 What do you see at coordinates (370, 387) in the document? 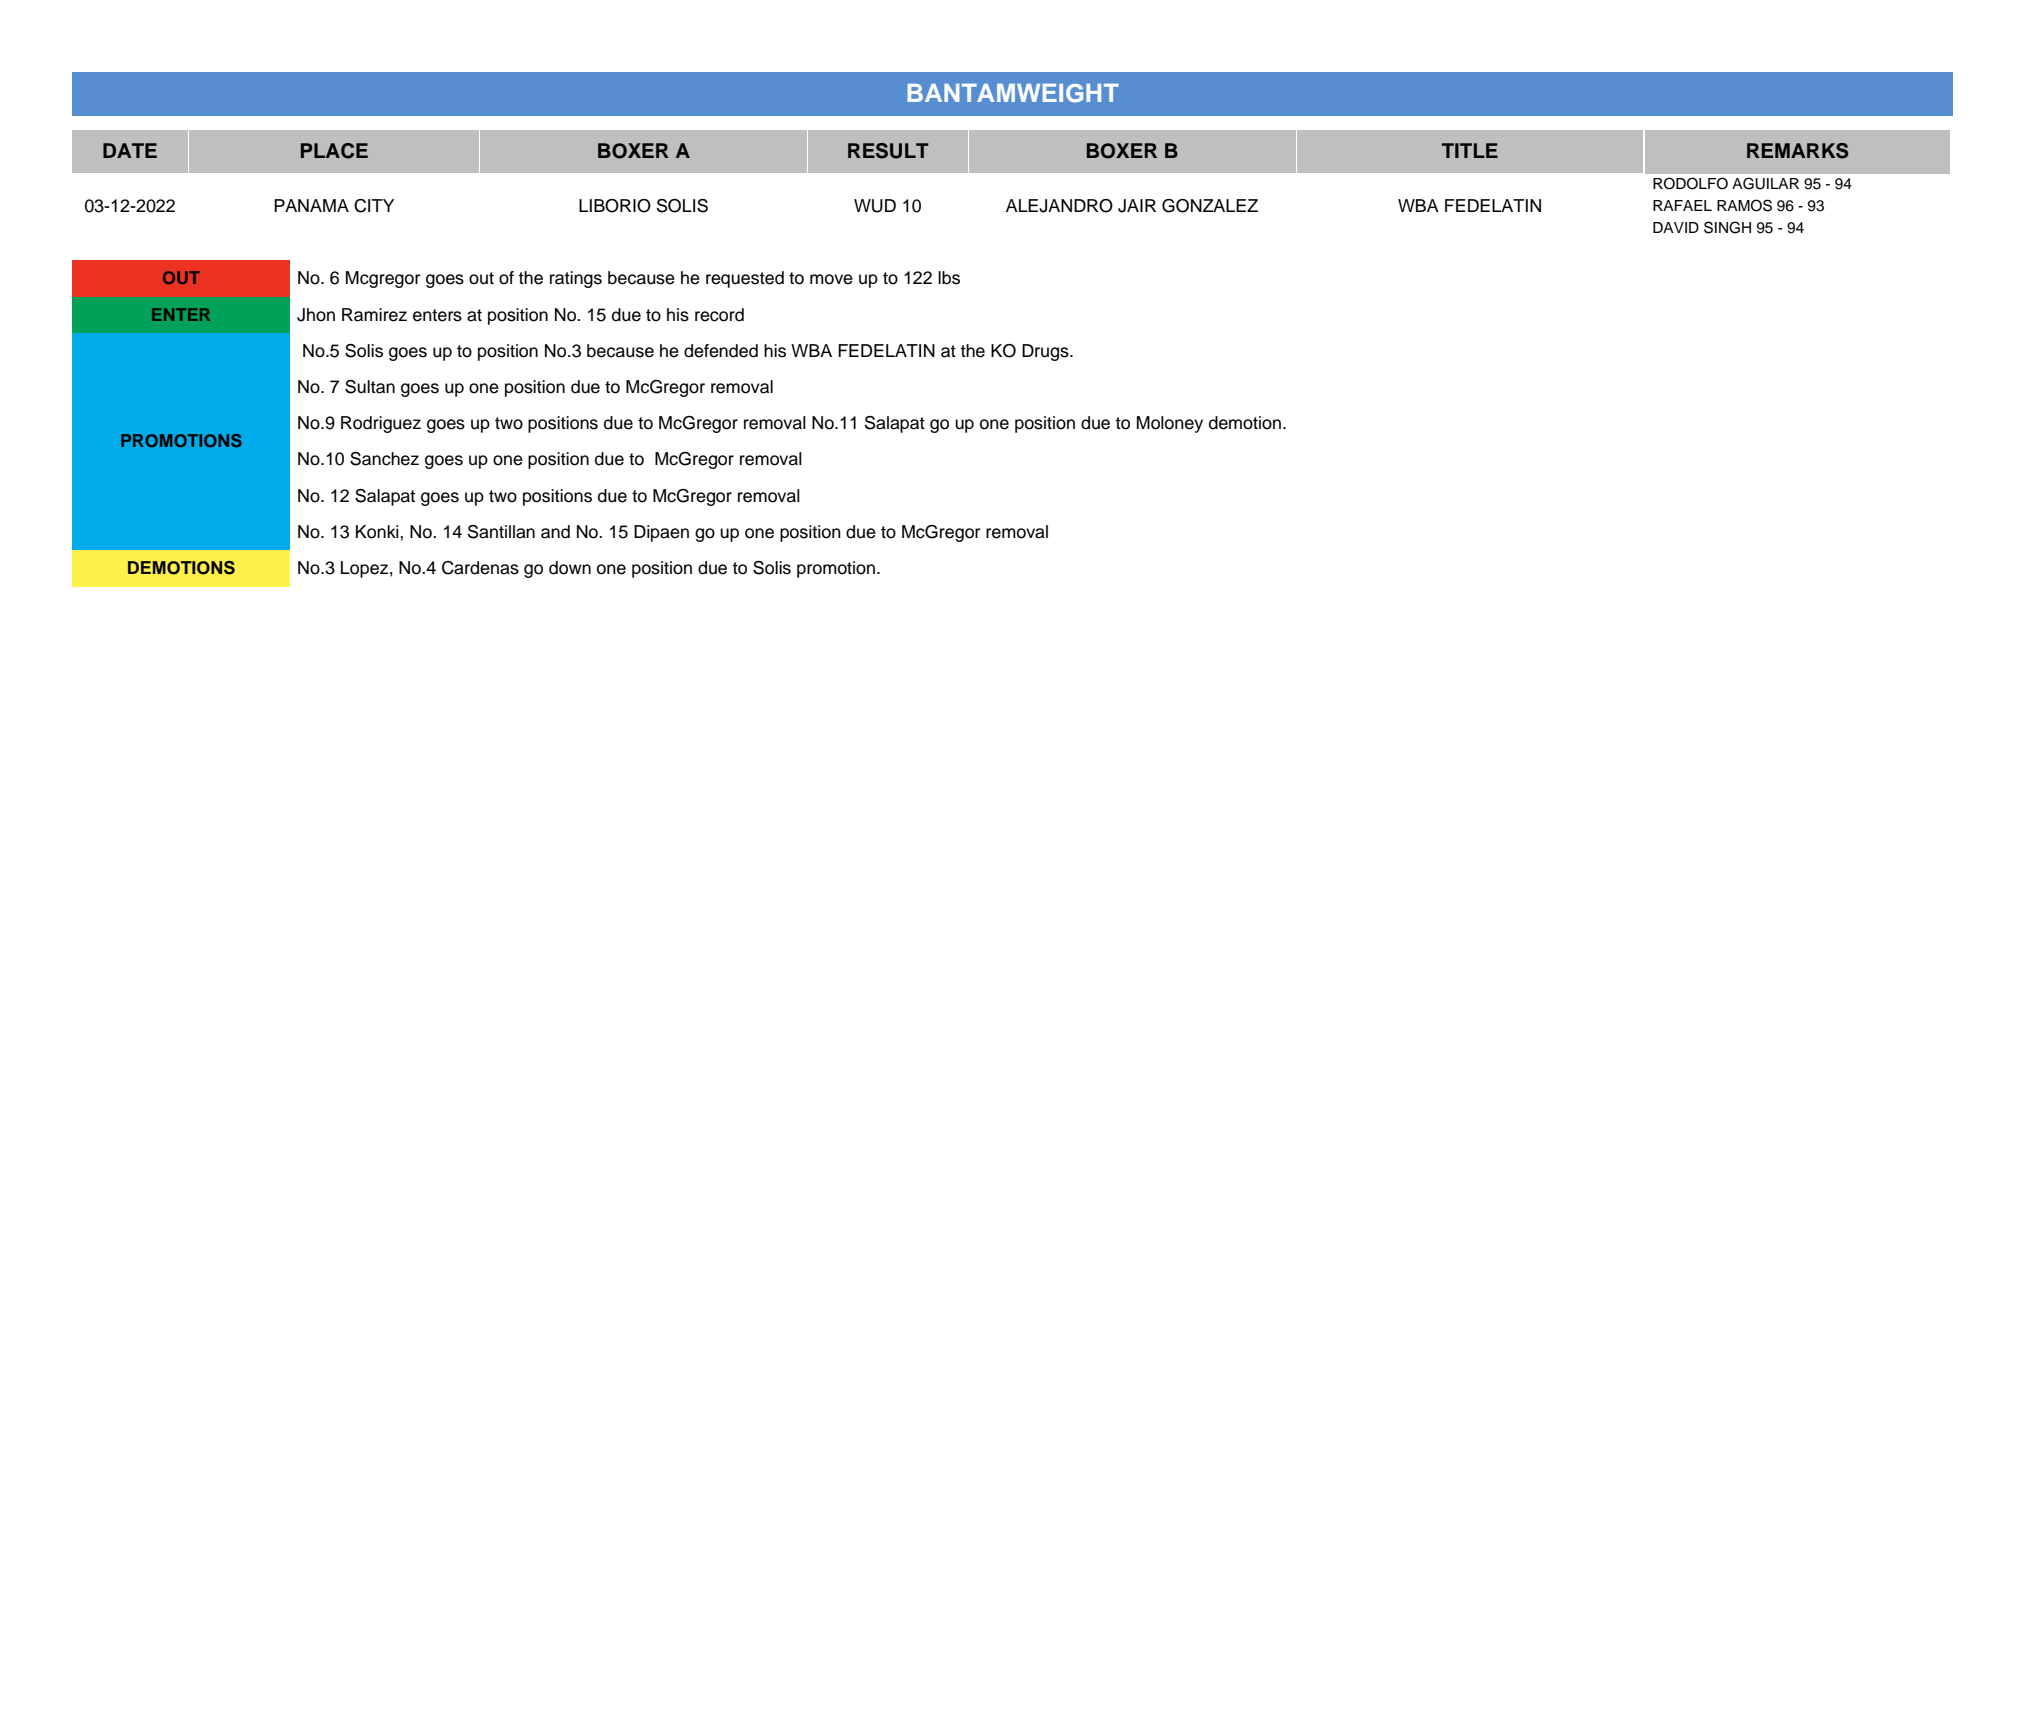
I see `Sultan` at bounding box center [370, 387].
